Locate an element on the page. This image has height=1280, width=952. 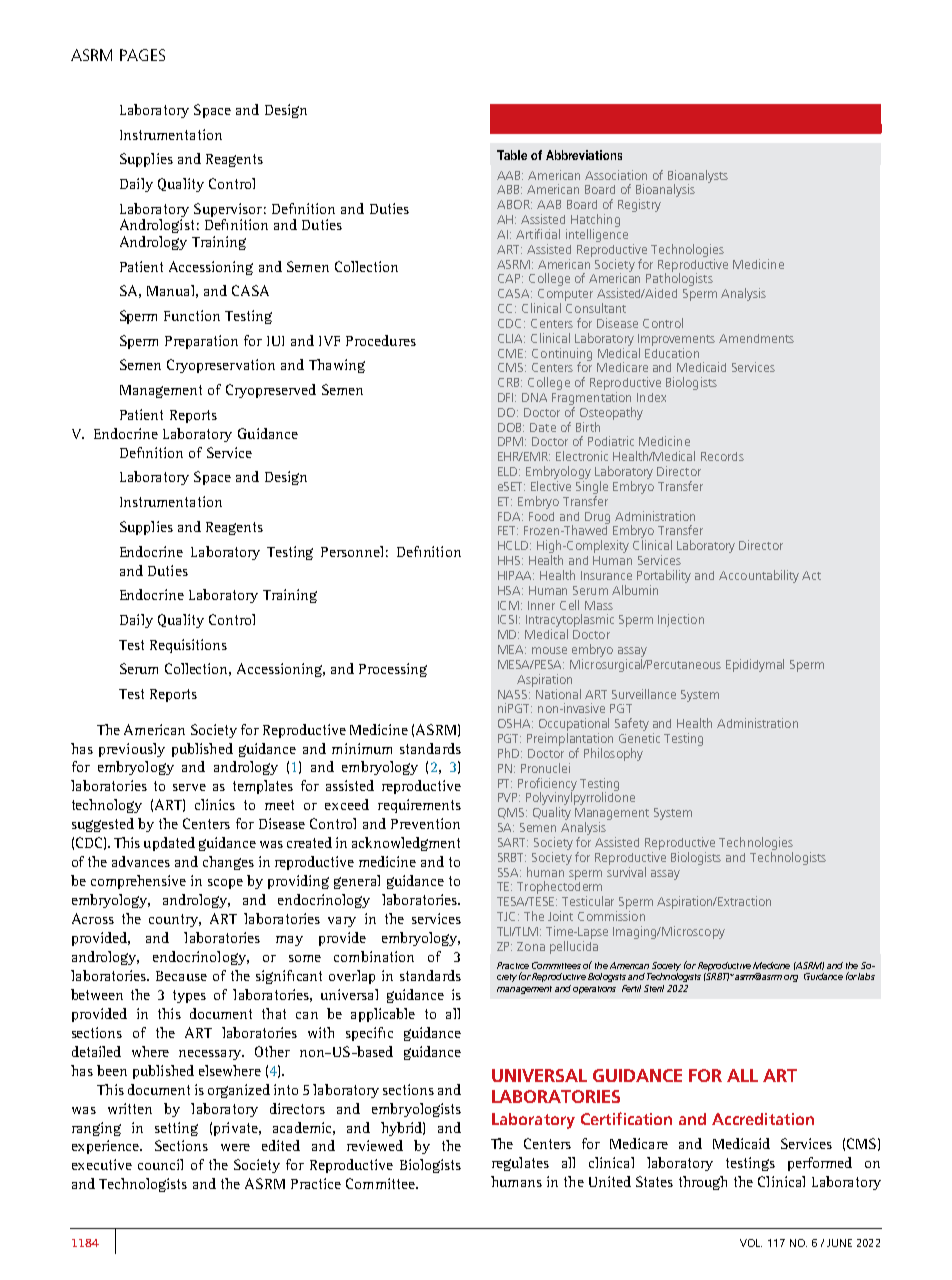
Table is located at coordinates (512, 155).
